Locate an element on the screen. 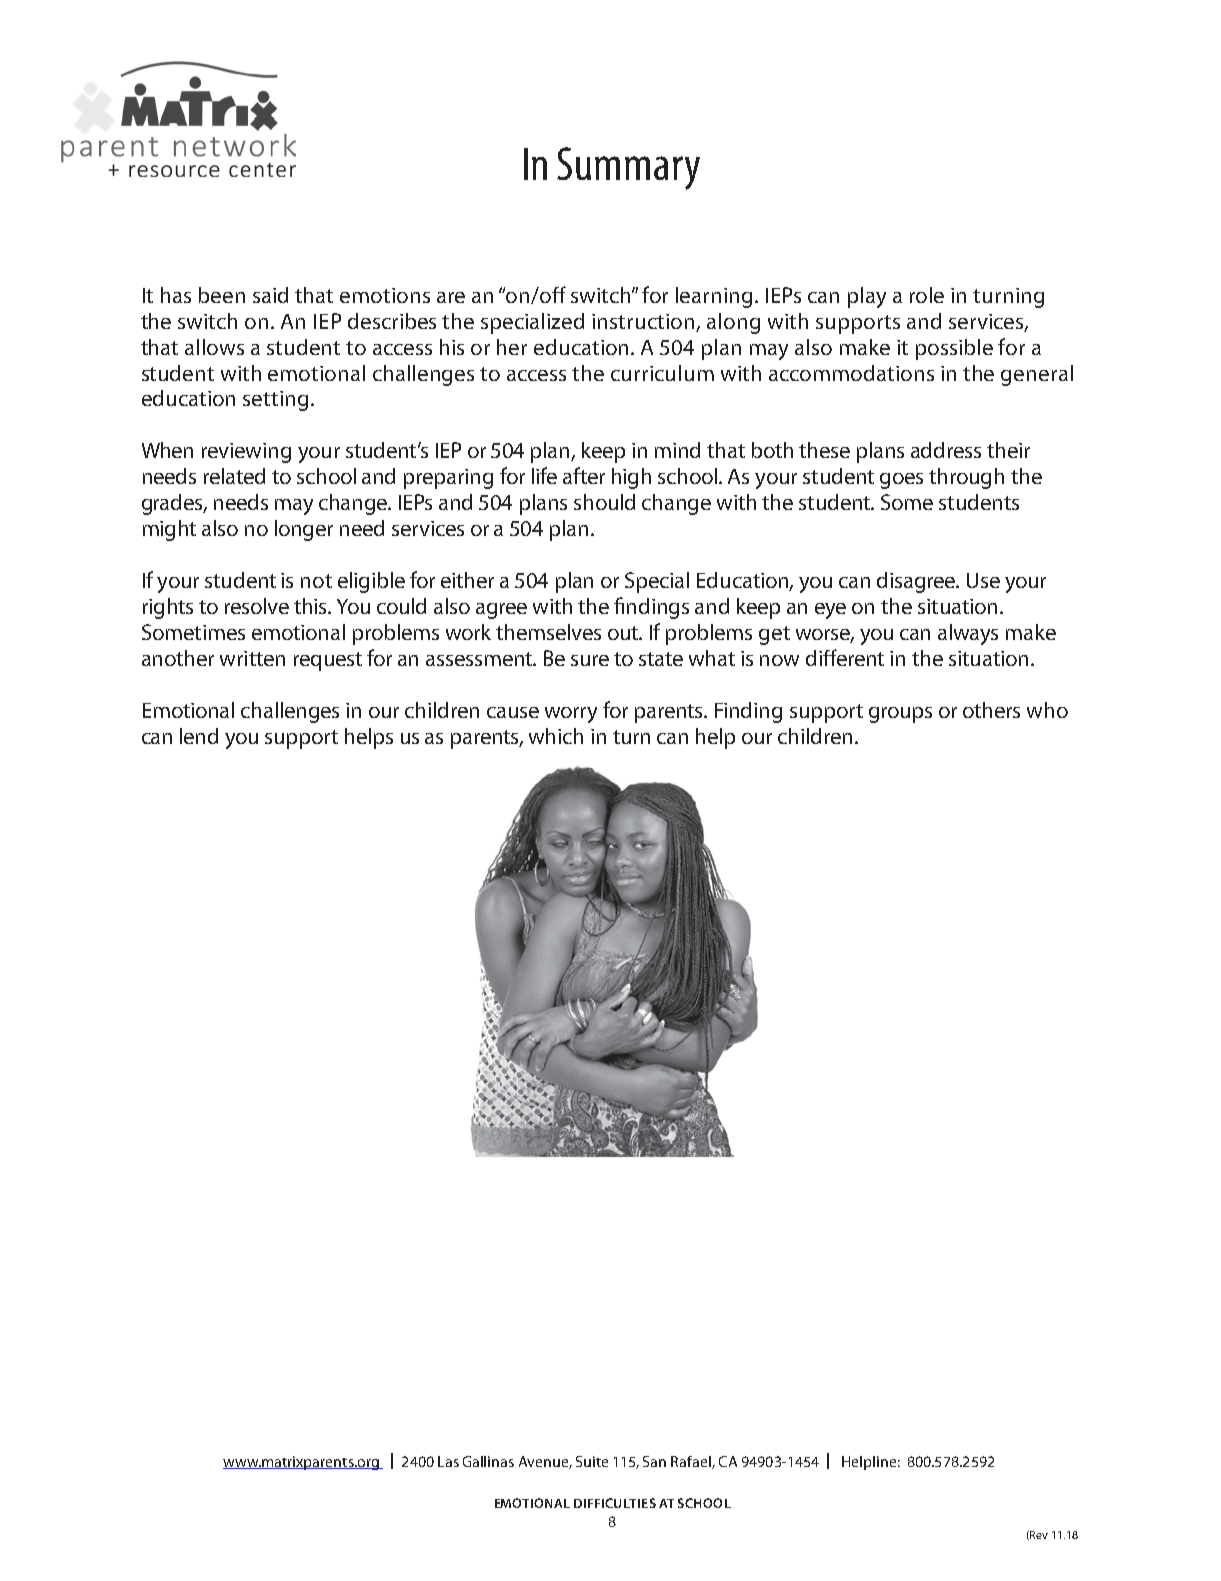 Image resolution: width=1221 pixels, height=1581 pixels. said is located at coordinates (270, 295).
